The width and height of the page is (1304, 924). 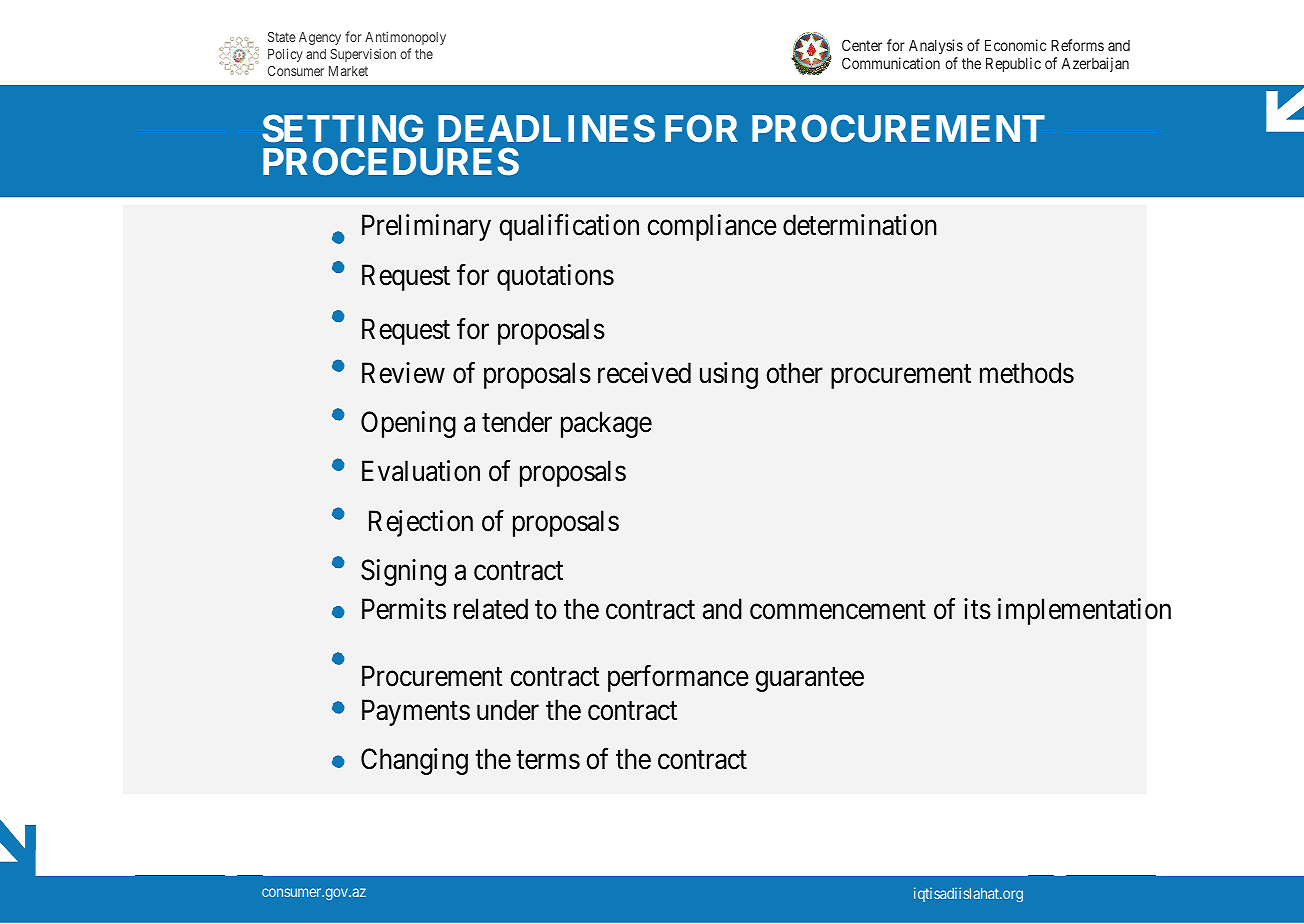 I want to click on Center, so click(x=862, y=45).
